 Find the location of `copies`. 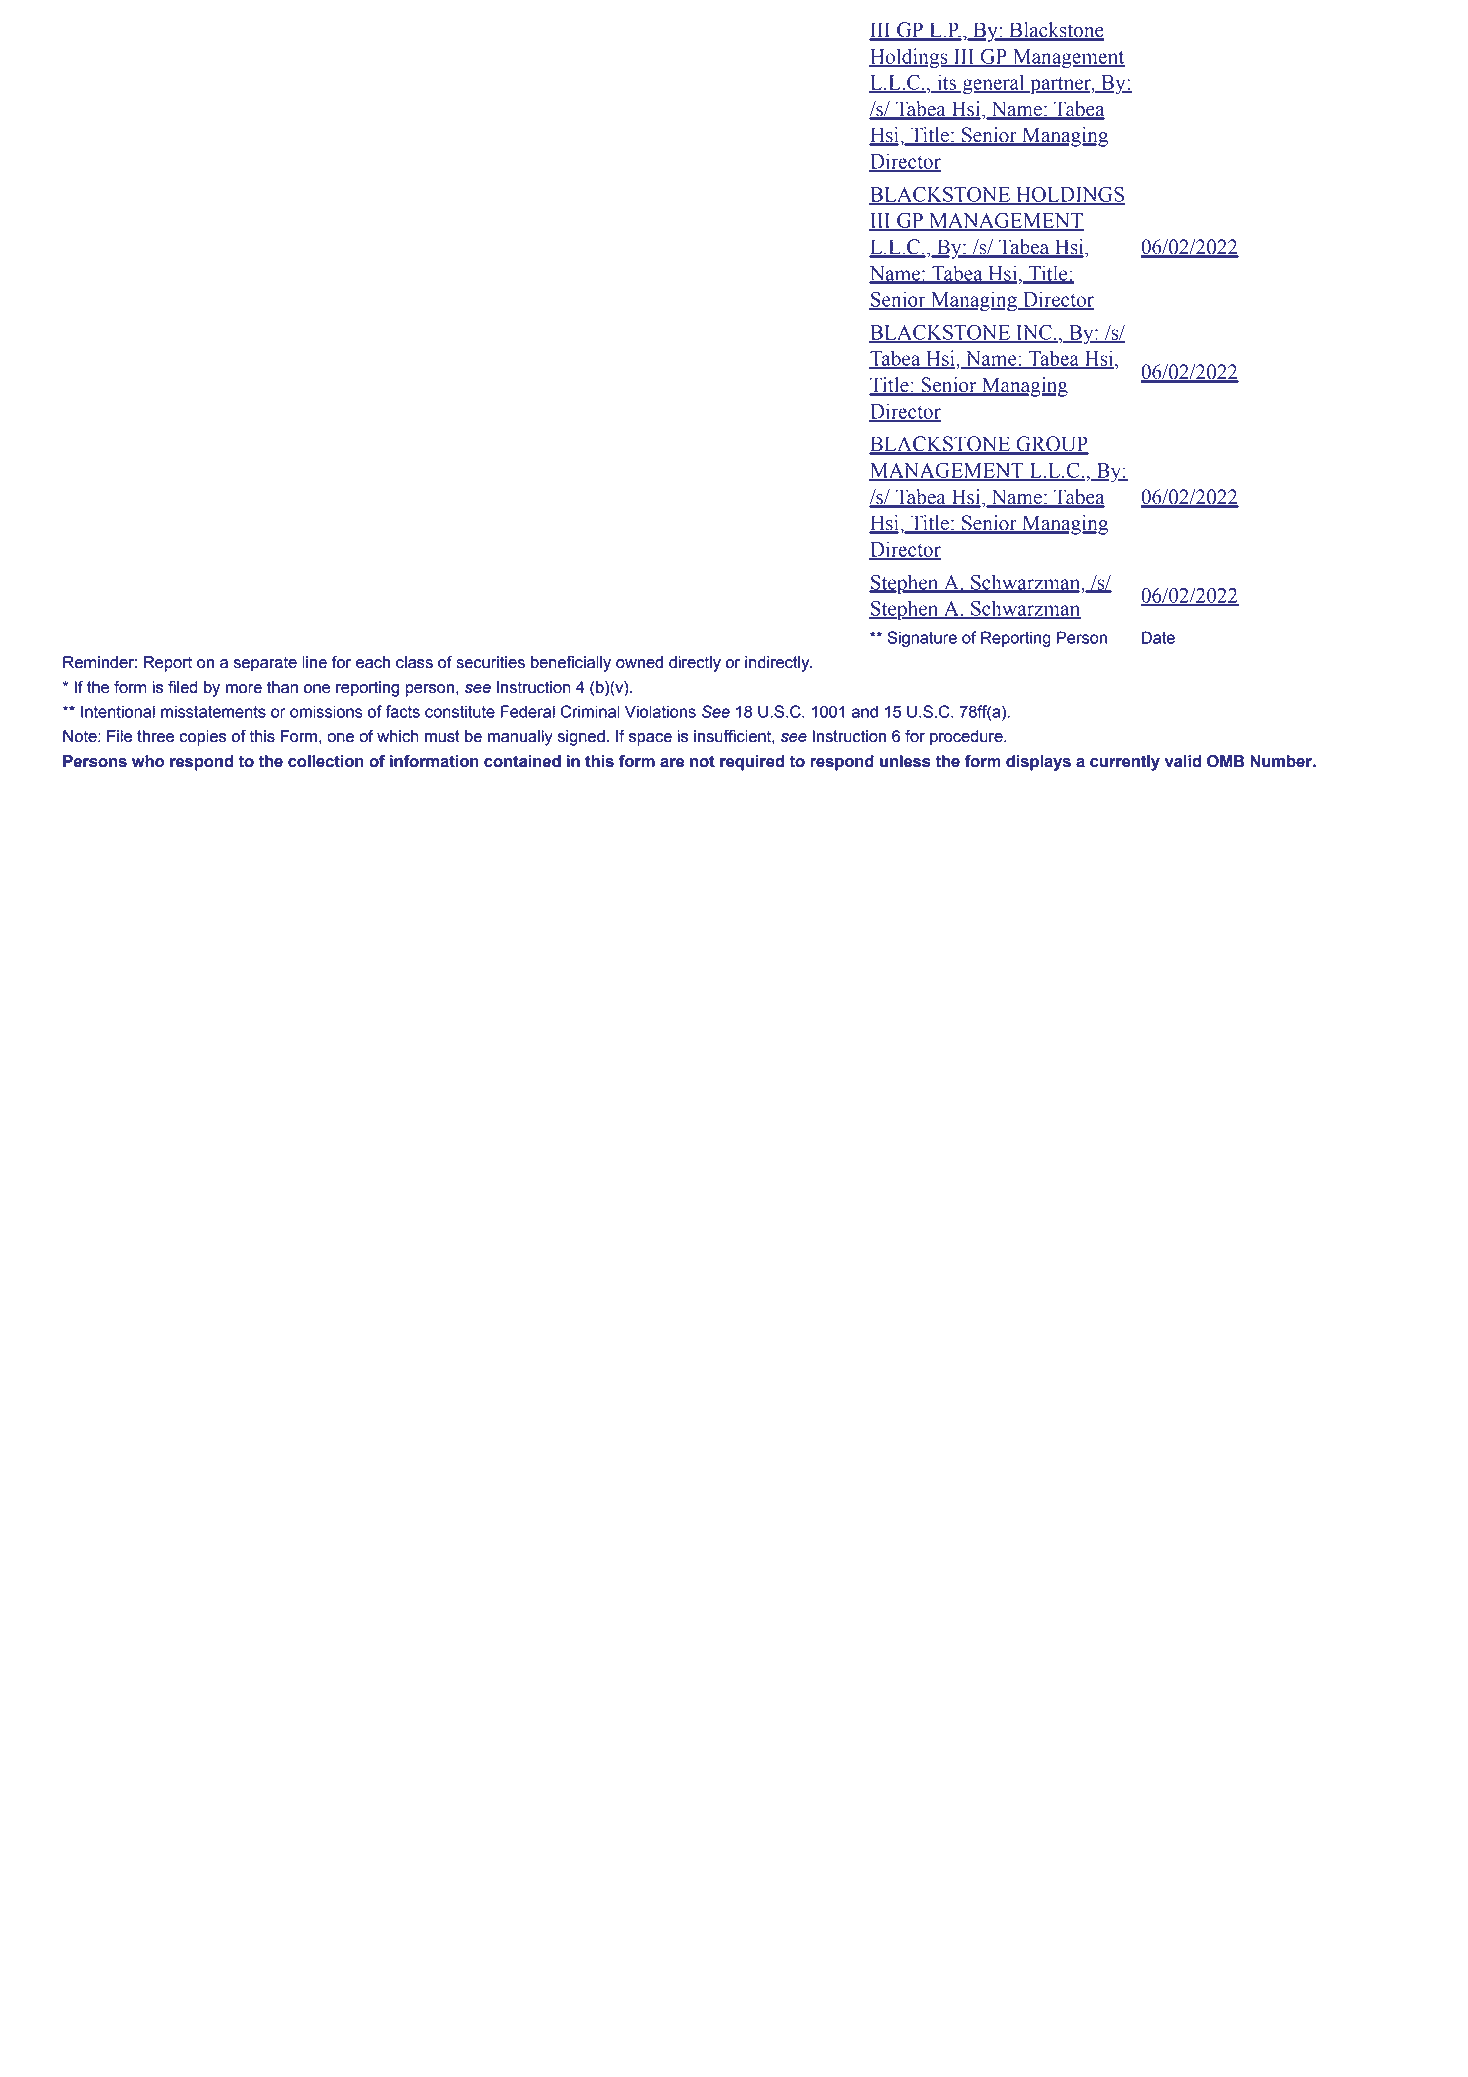

copies is located at coordinates (202, 738).
